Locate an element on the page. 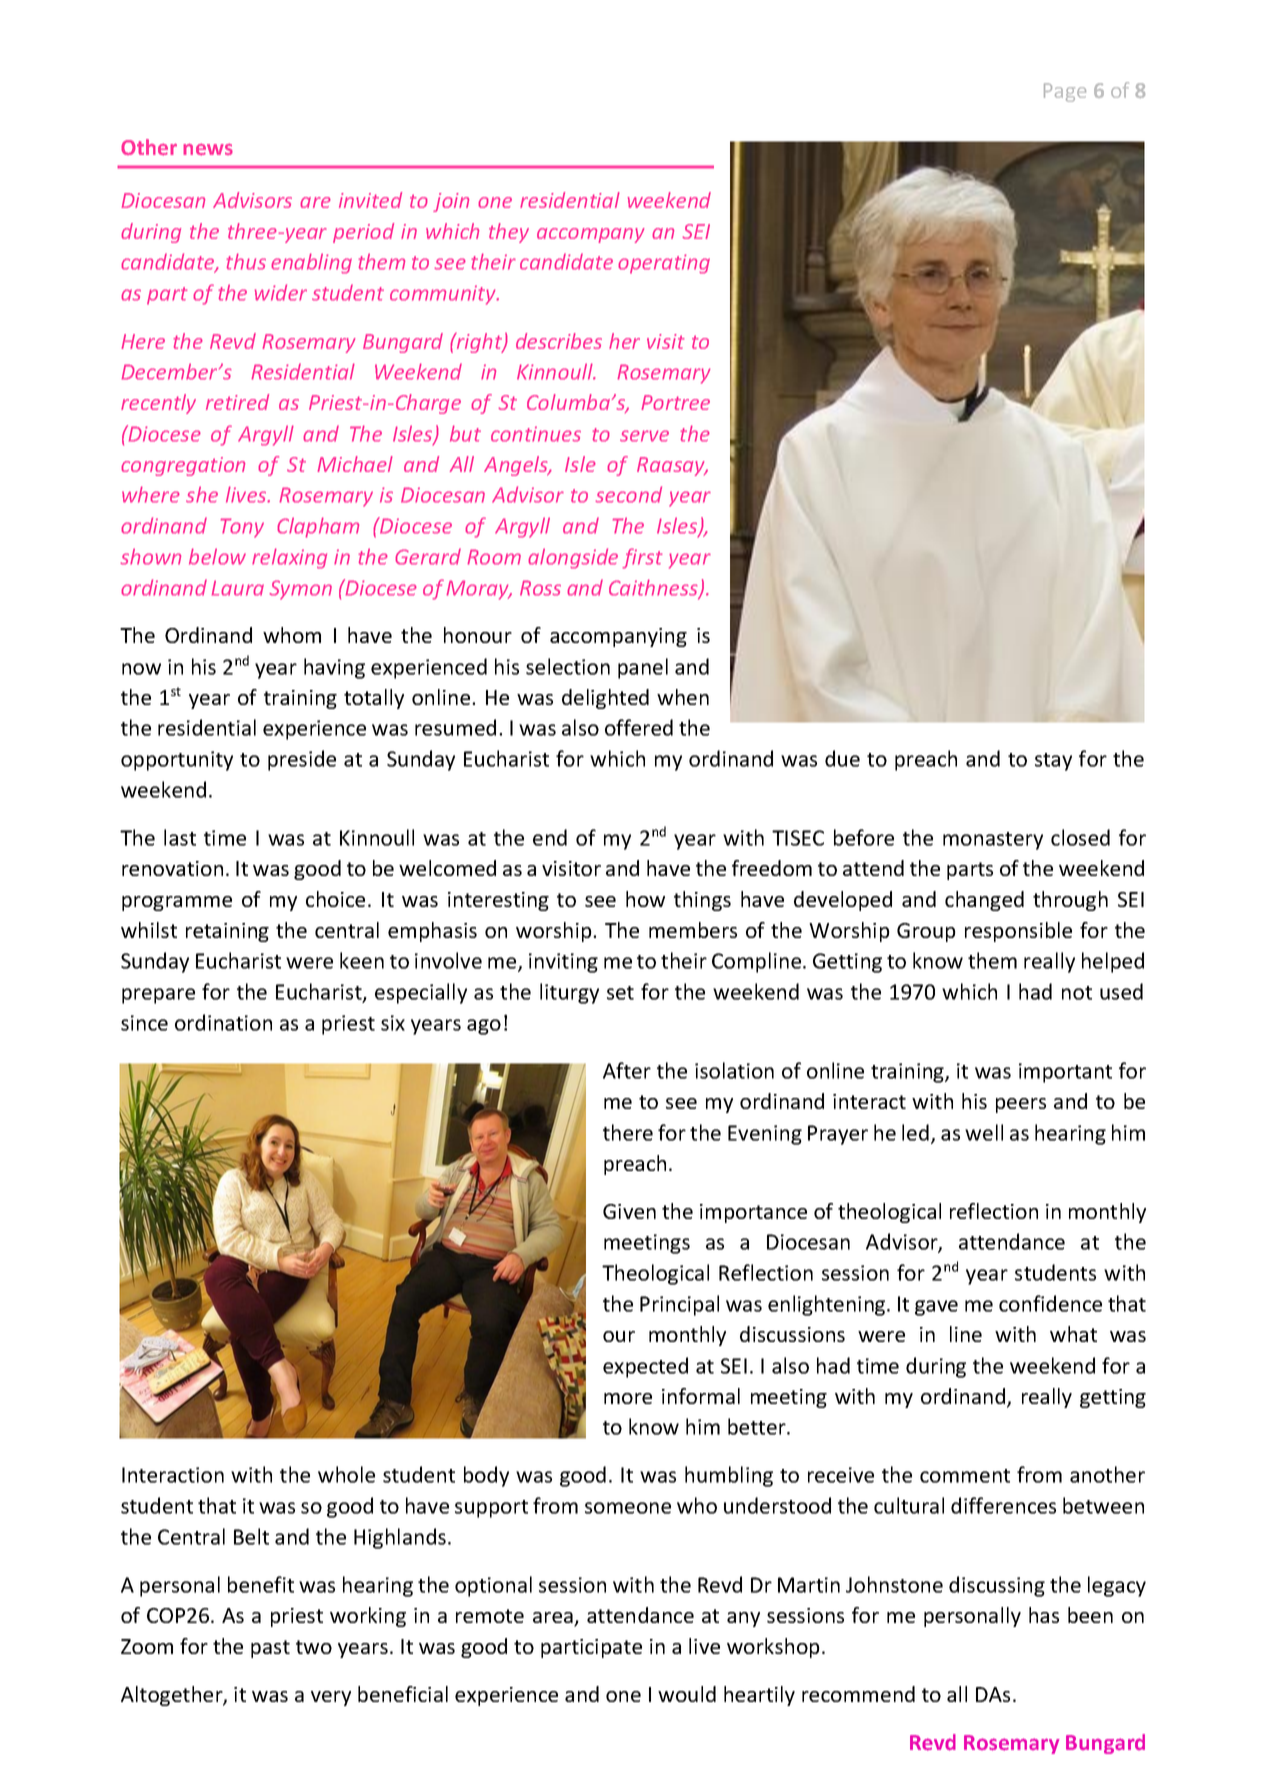  operating is located at coordinates (664, 264).
